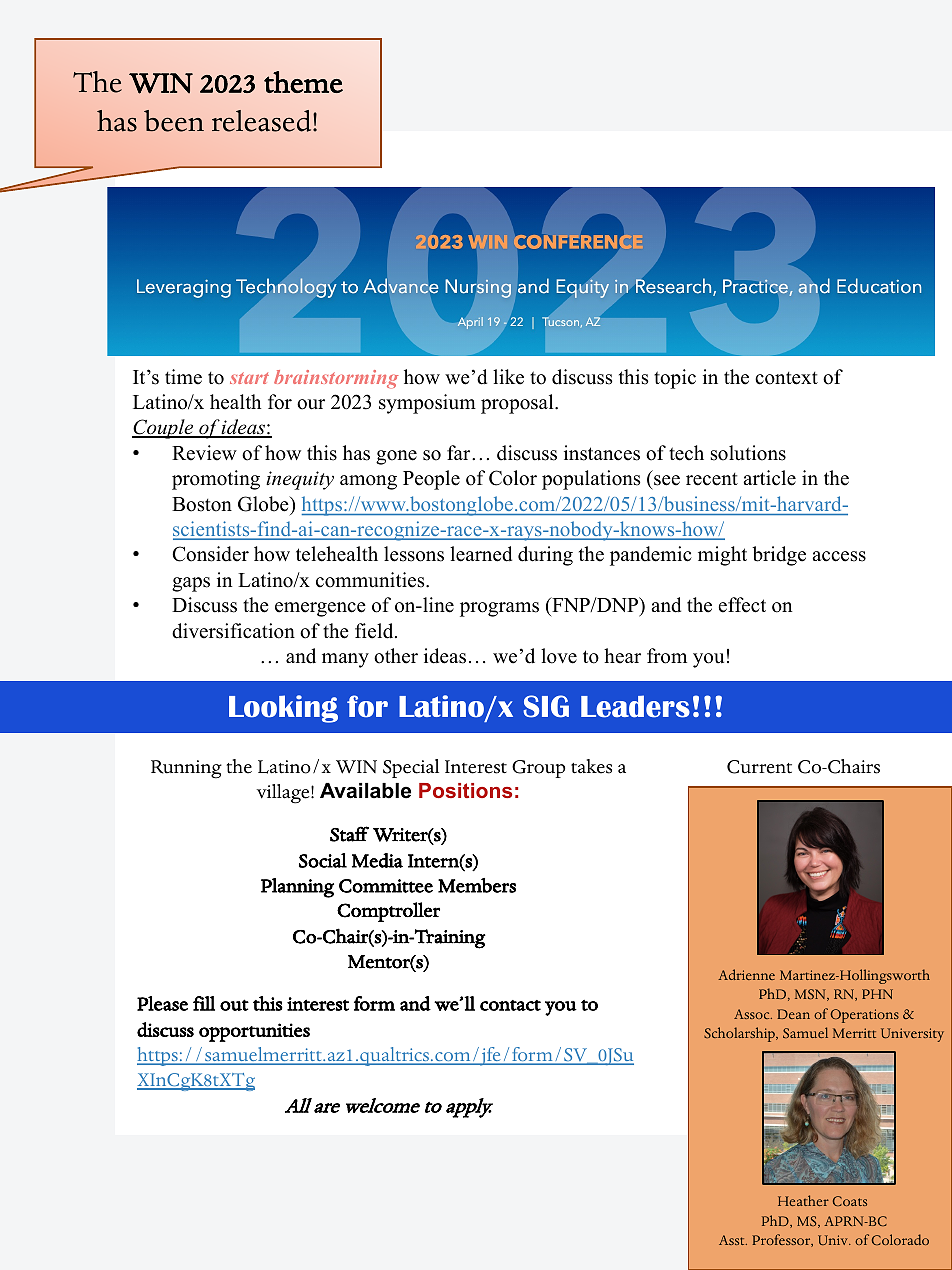 The image size is (952, 1270). I want to click on Current, so click(759, 767).
